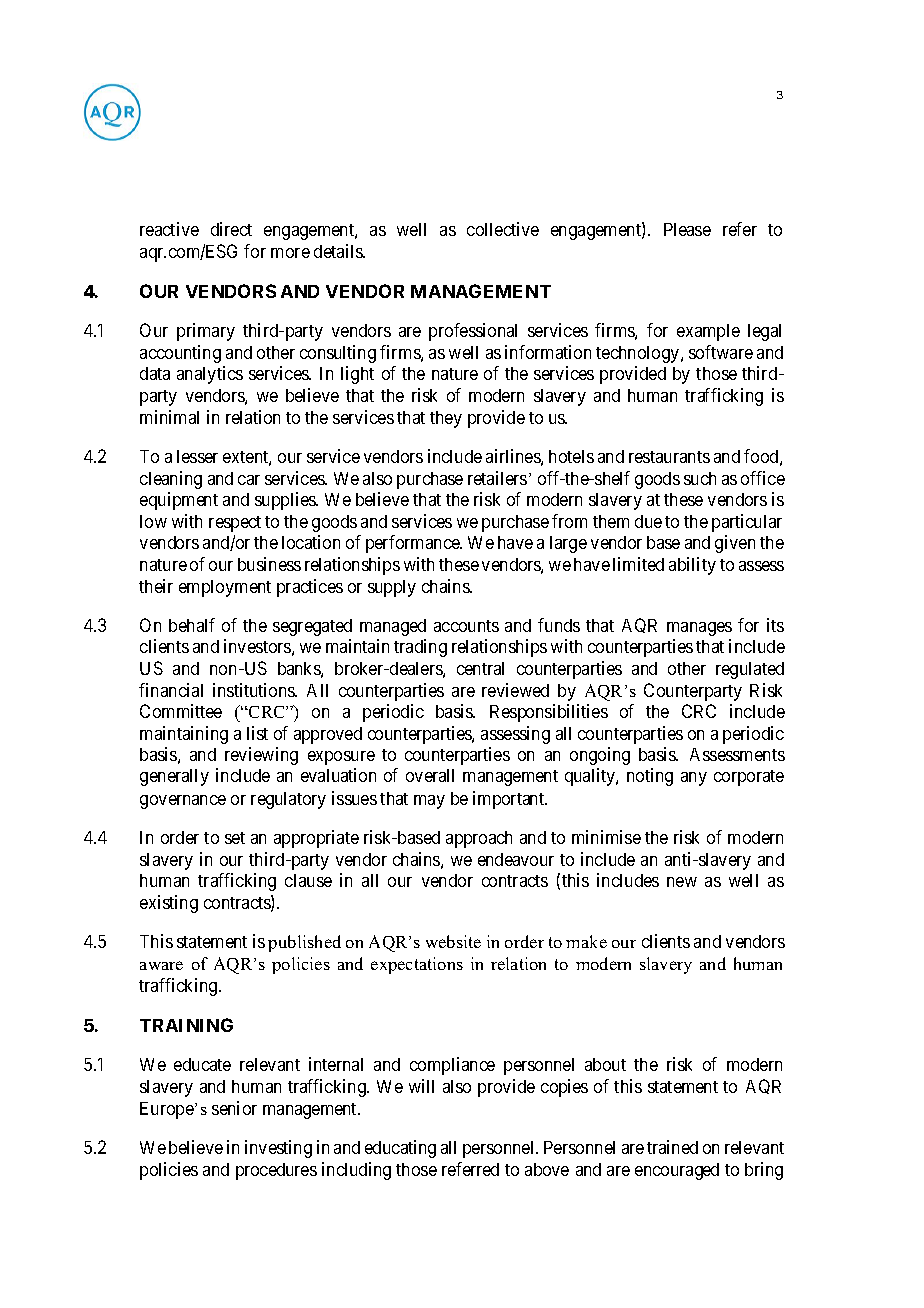  What do you see at coordinates (694, 779) in the screenshot?
I see `any` at bounding box center [694, 779].
